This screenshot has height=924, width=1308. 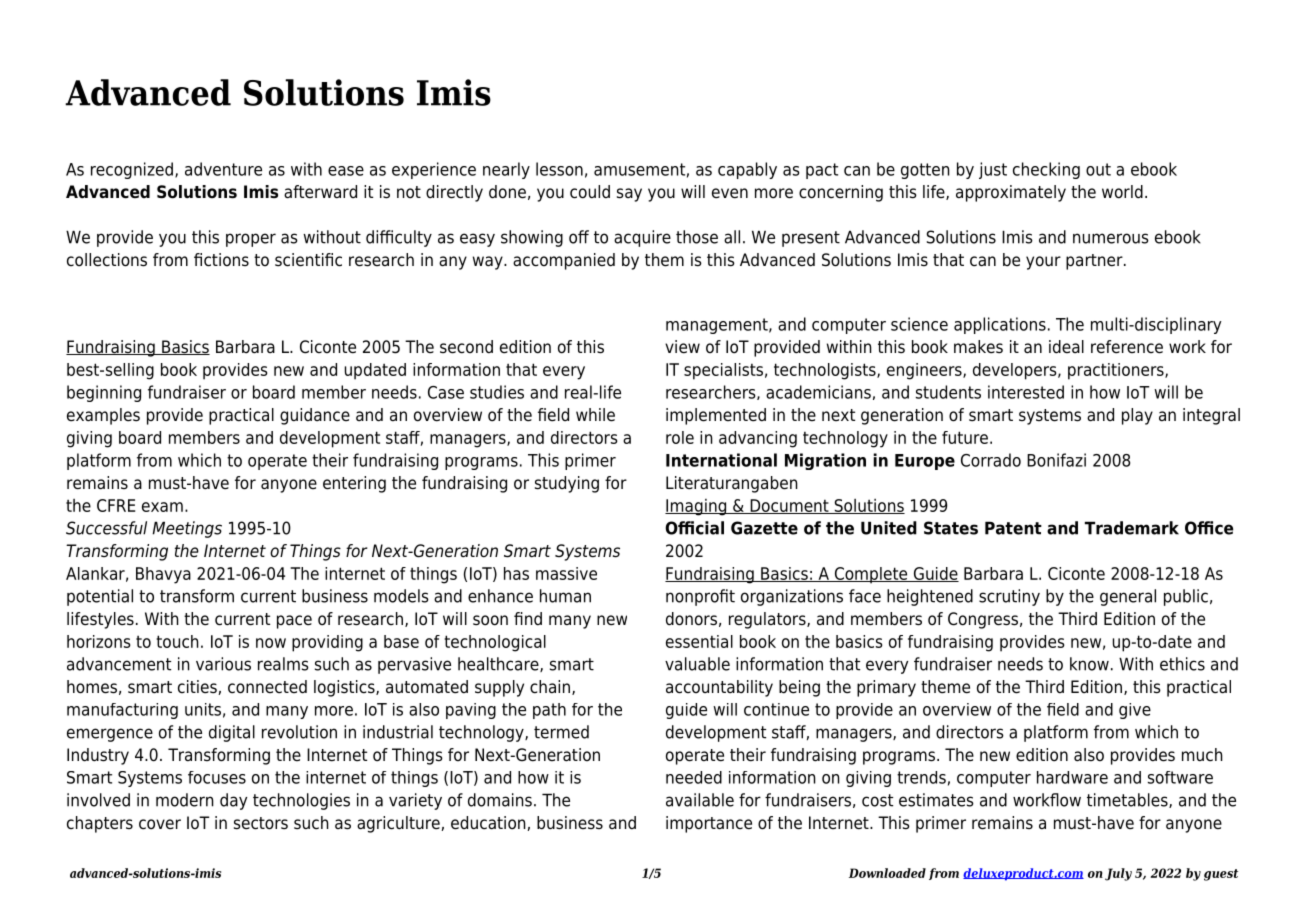 What do you see at coordinates (223, 169) in the screenshot?
I see `adventure` at bounding box center [223, 169].
